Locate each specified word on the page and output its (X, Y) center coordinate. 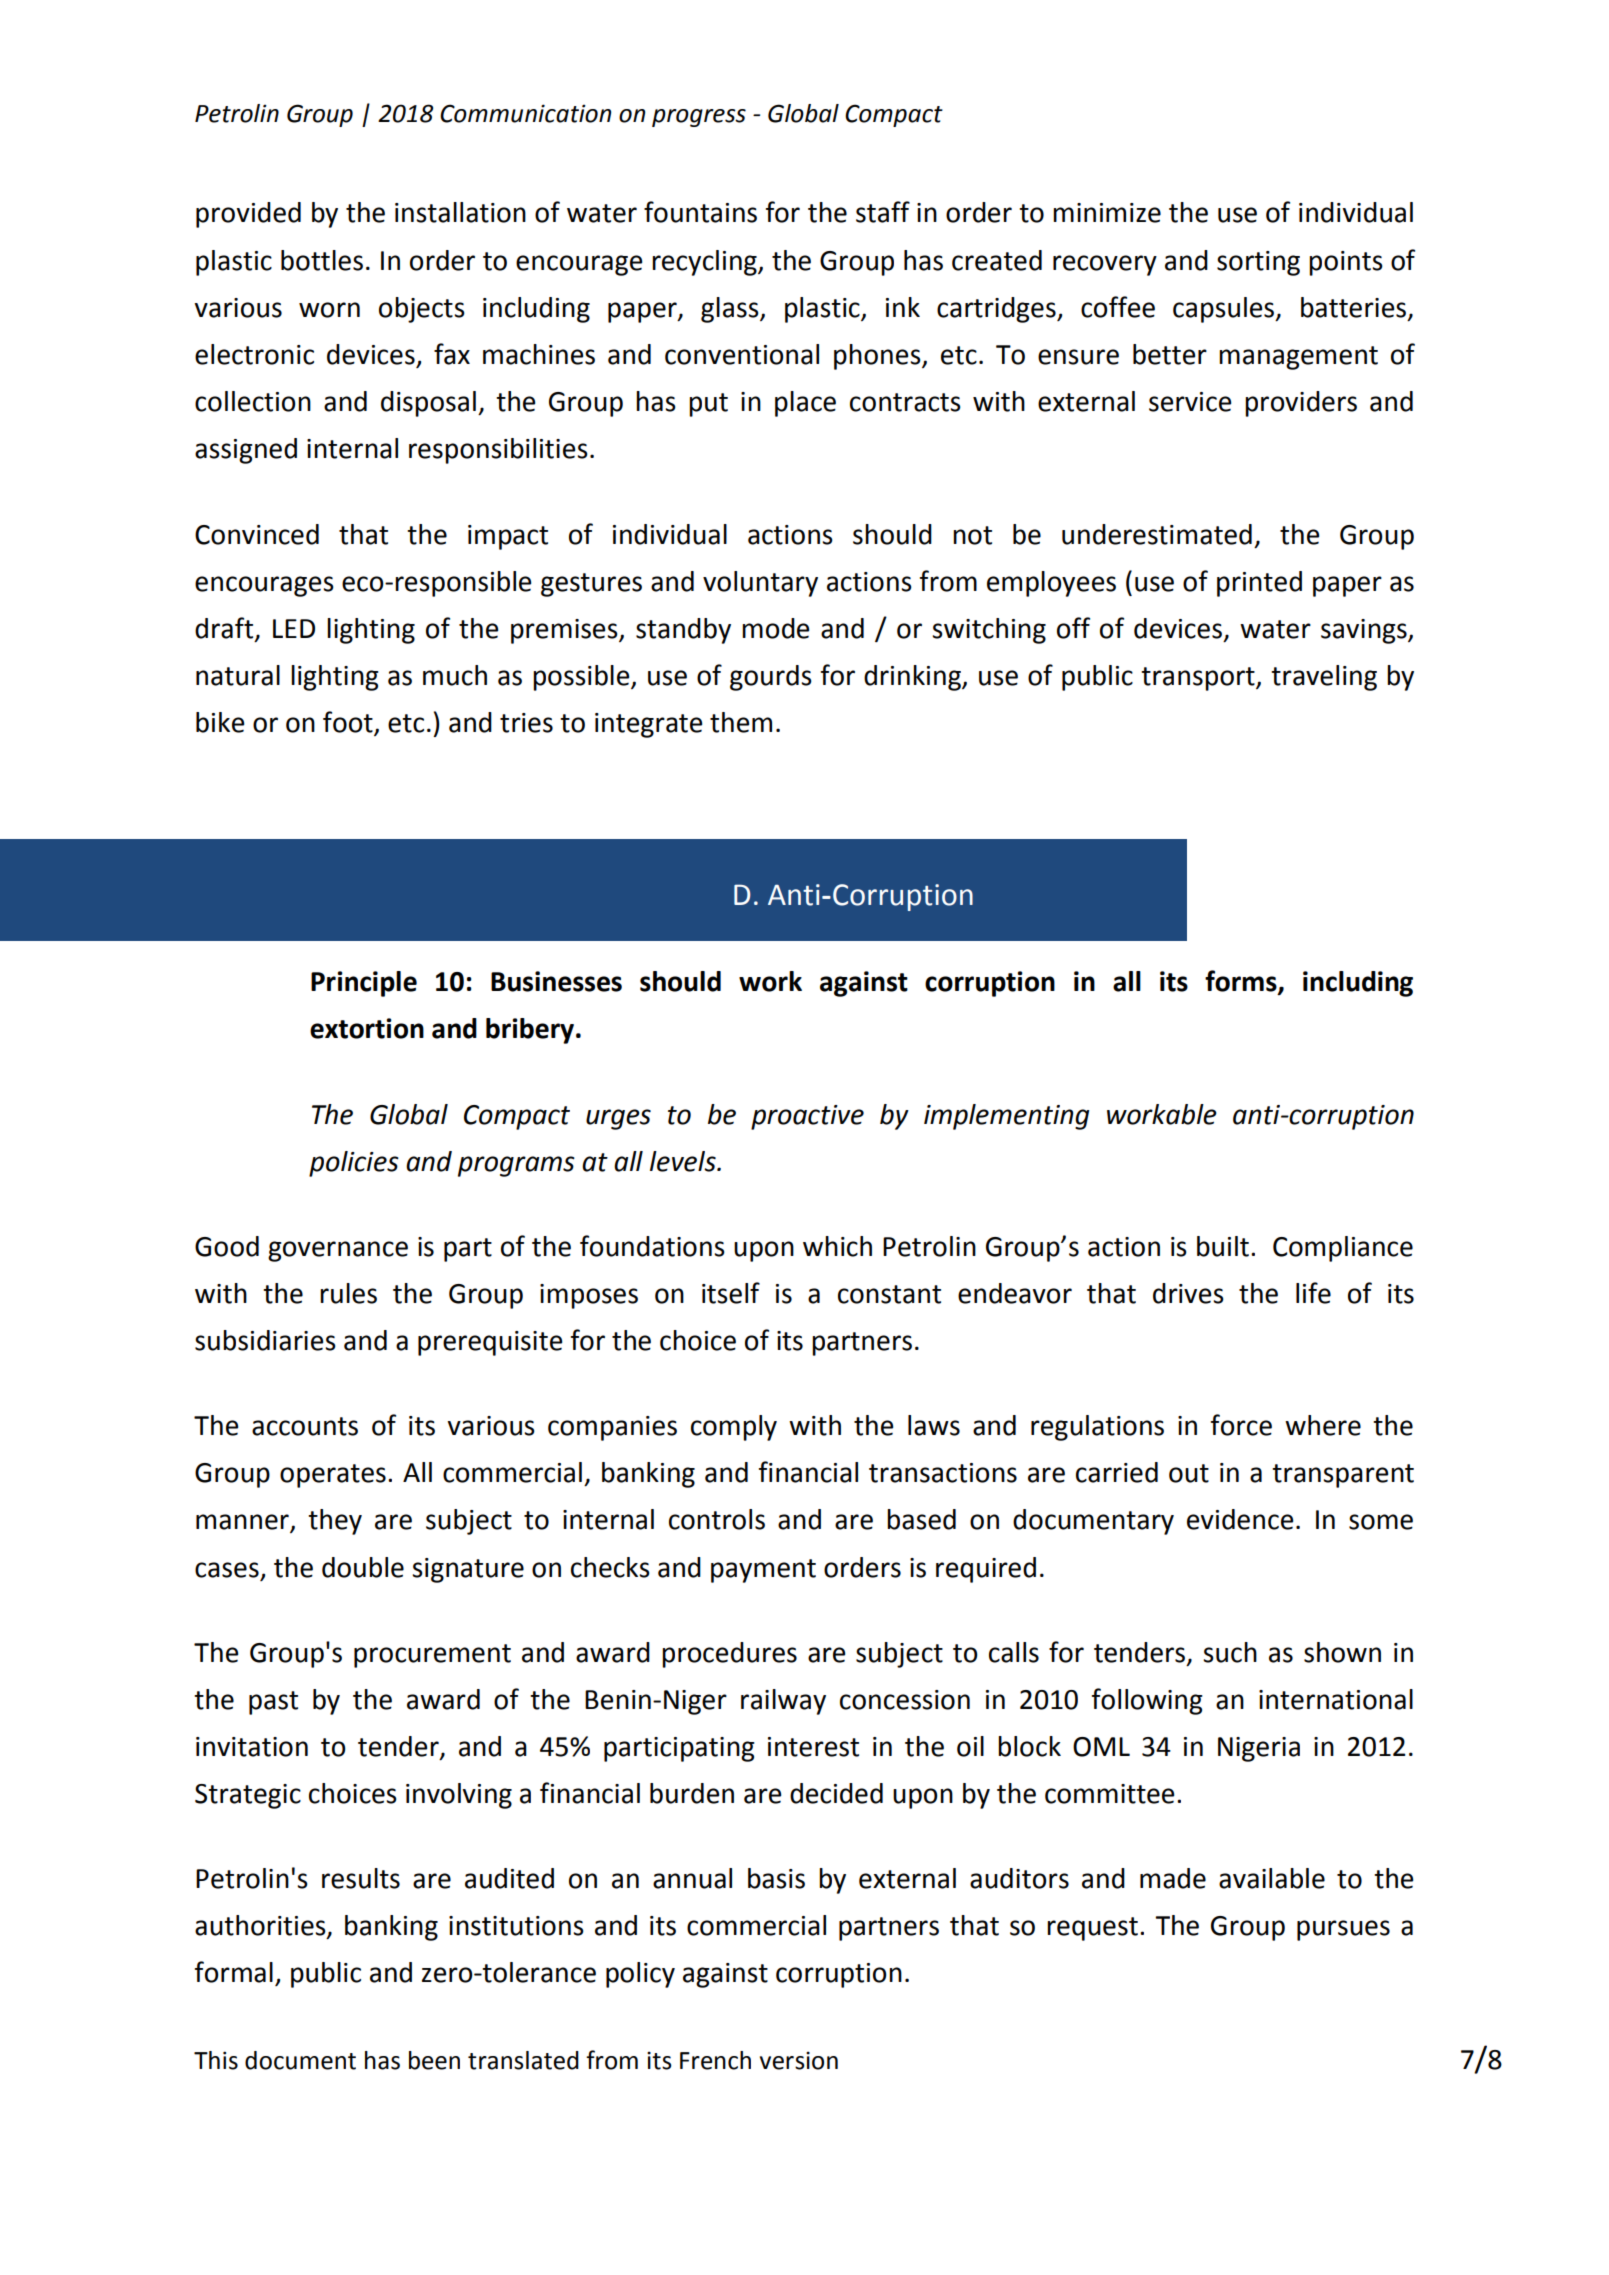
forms (1242, 982)
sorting (1258, 263)
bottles (322, 260)
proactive (807, 1117)
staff (883, 212)
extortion (367, 1028)
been (434, 2060)
